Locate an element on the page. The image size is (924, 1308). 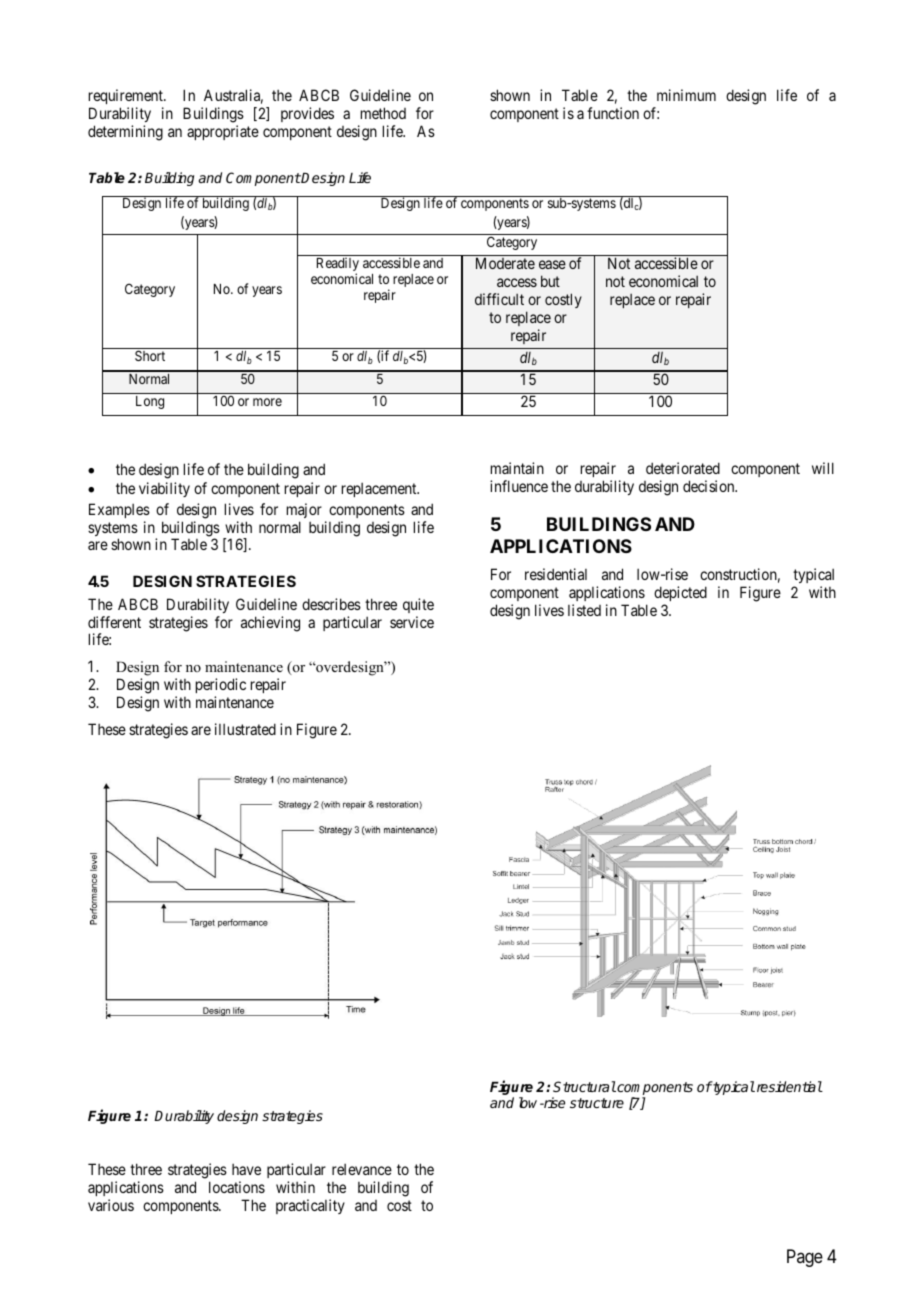
method is located at coordinates (383, 113).
